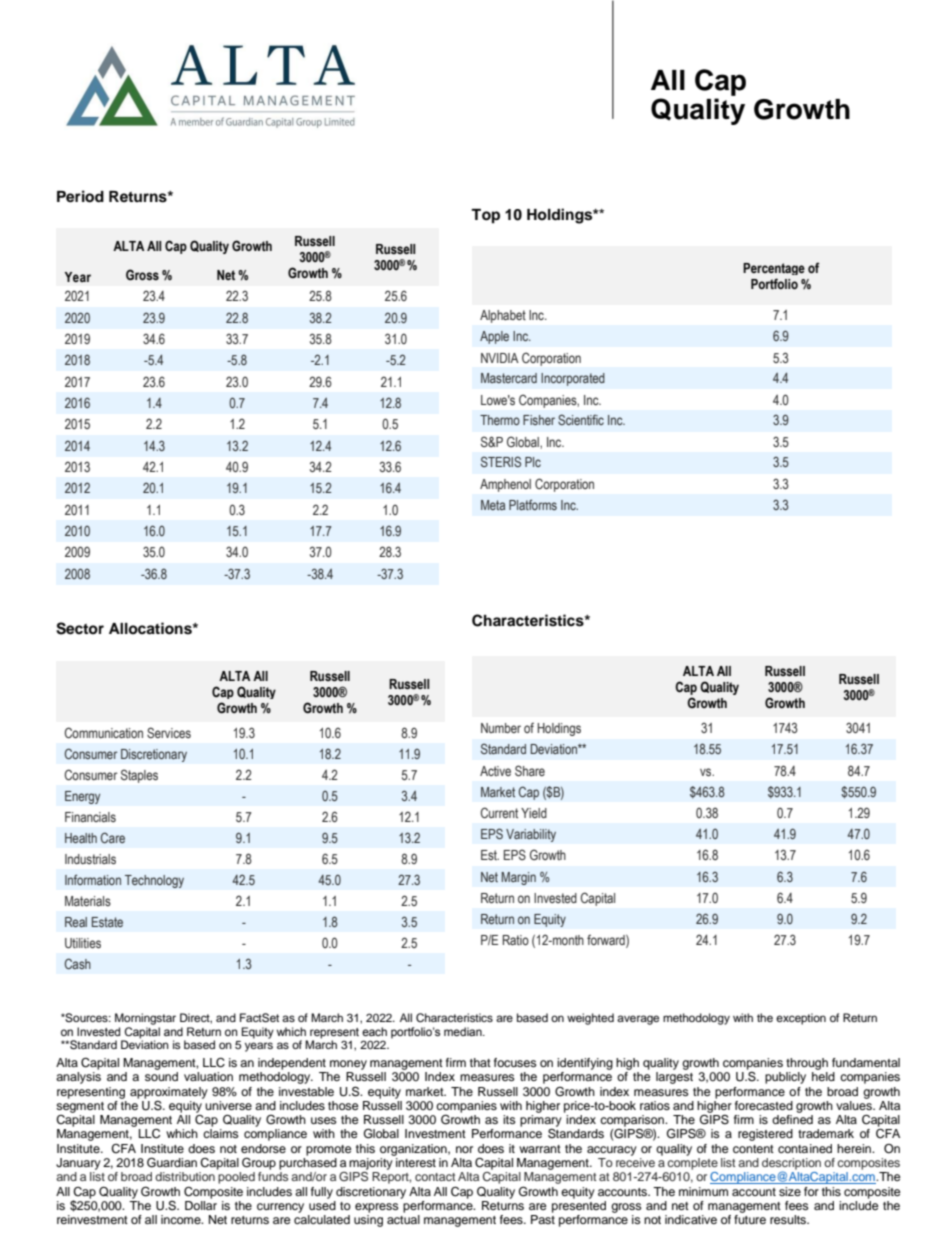 The height and width of the document is (1233, 952). What do you see at coordinates (493, 505) in the document?
I see `Meta` at bounding box center [493, 505].
